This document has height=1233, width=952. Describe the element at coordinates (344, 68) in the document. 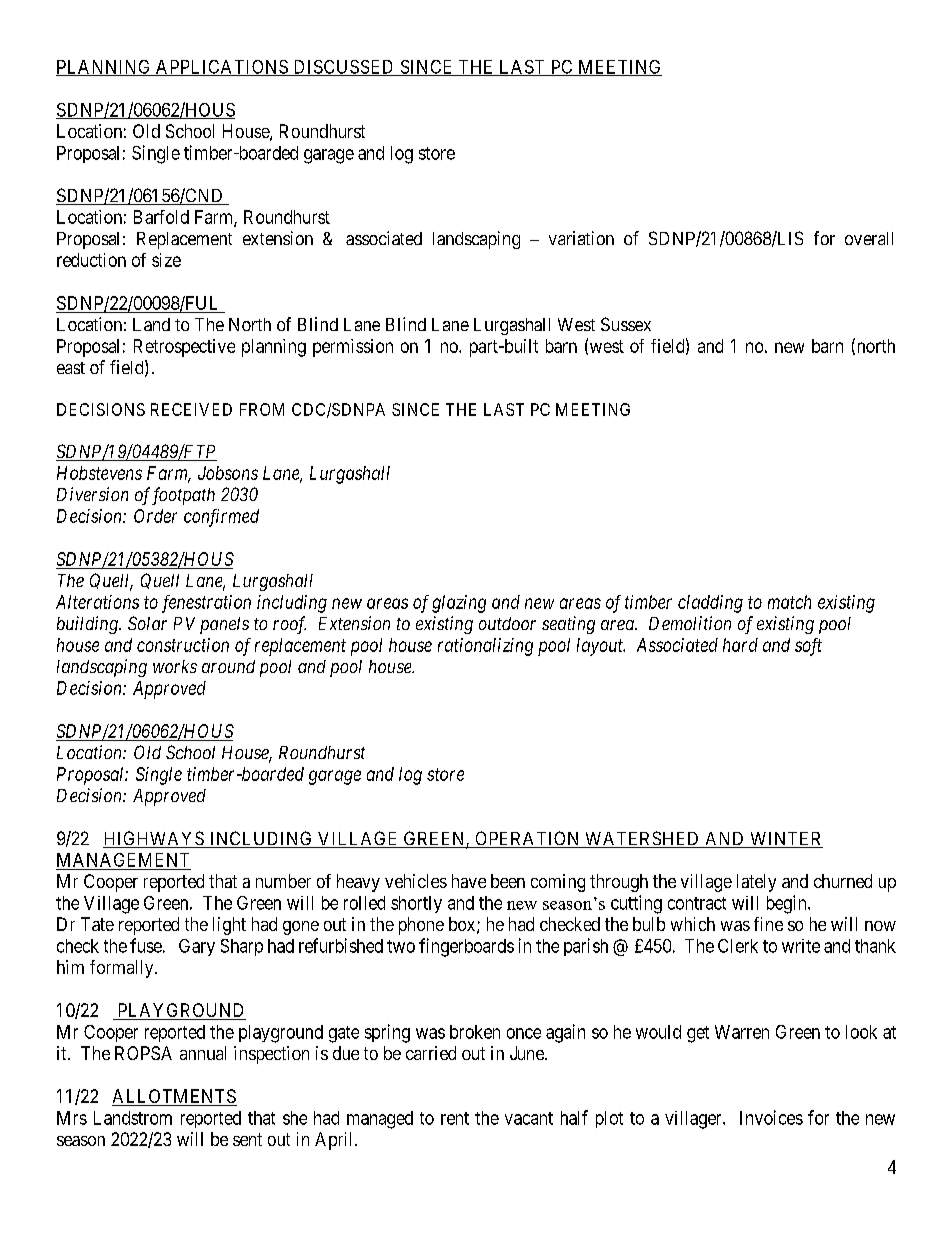

I see `DISCUSSED` at that location.
